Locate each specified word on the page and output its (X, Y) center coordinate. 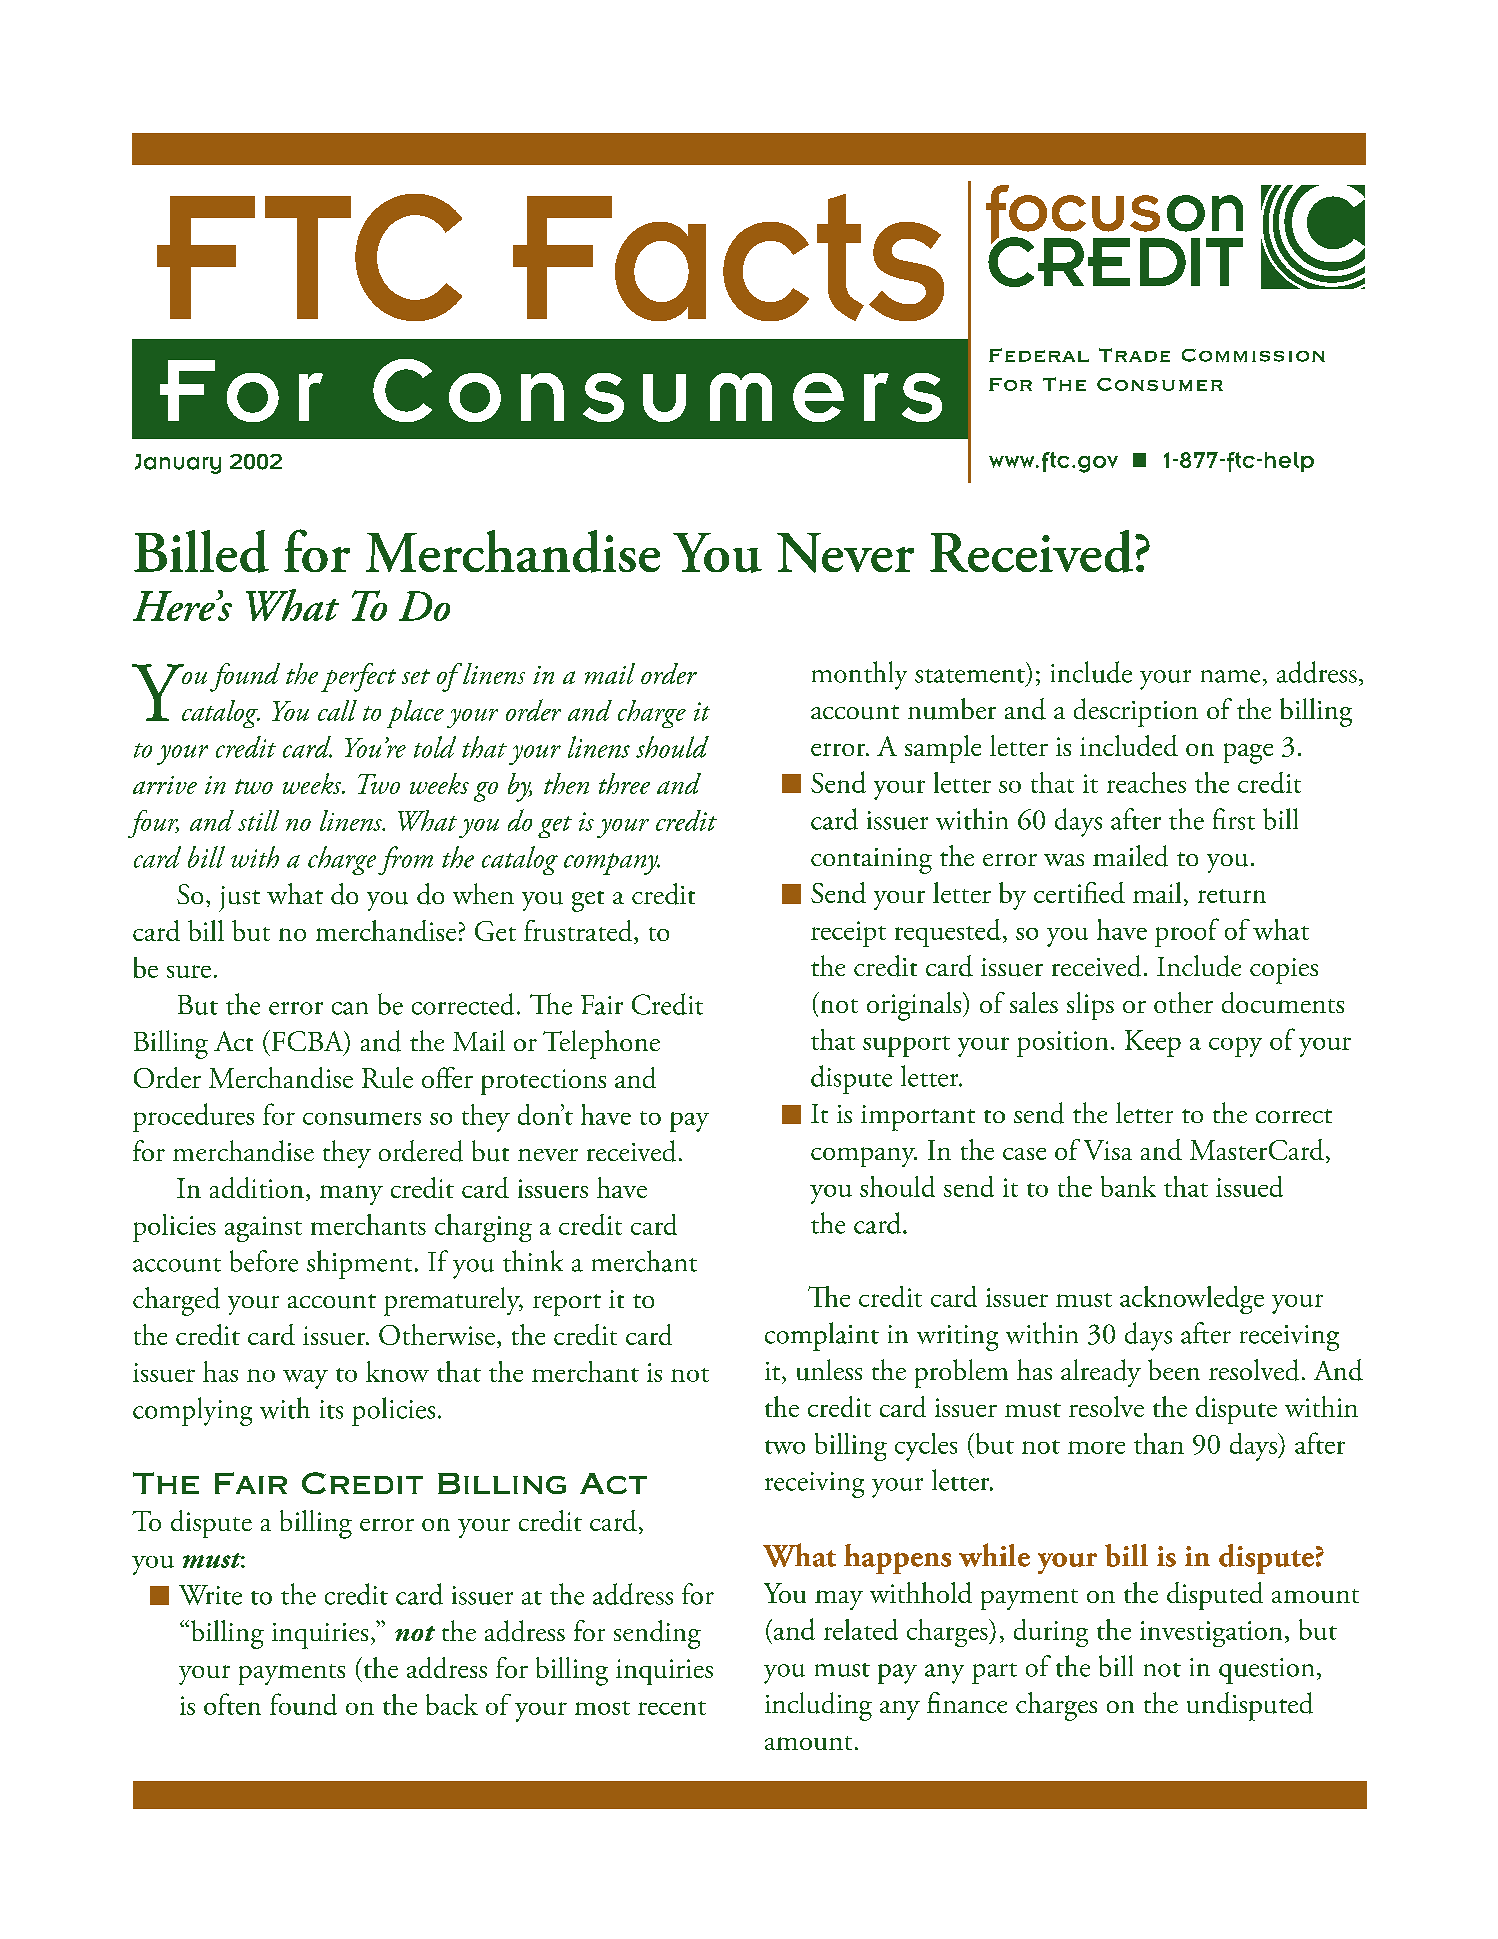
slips (1090, 1006)
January (178, 464)
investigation (1211, 1634)
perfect (358, 677)
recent (672, 1708)
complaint (822, 1336)
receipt (848, 934)
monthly (859, 675)
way (305, 1379)
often (232, 1704)
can (350, 1008)
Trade (1134, 355)
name (1230, 676)
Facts (728, 257)
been (1174, 1369)
